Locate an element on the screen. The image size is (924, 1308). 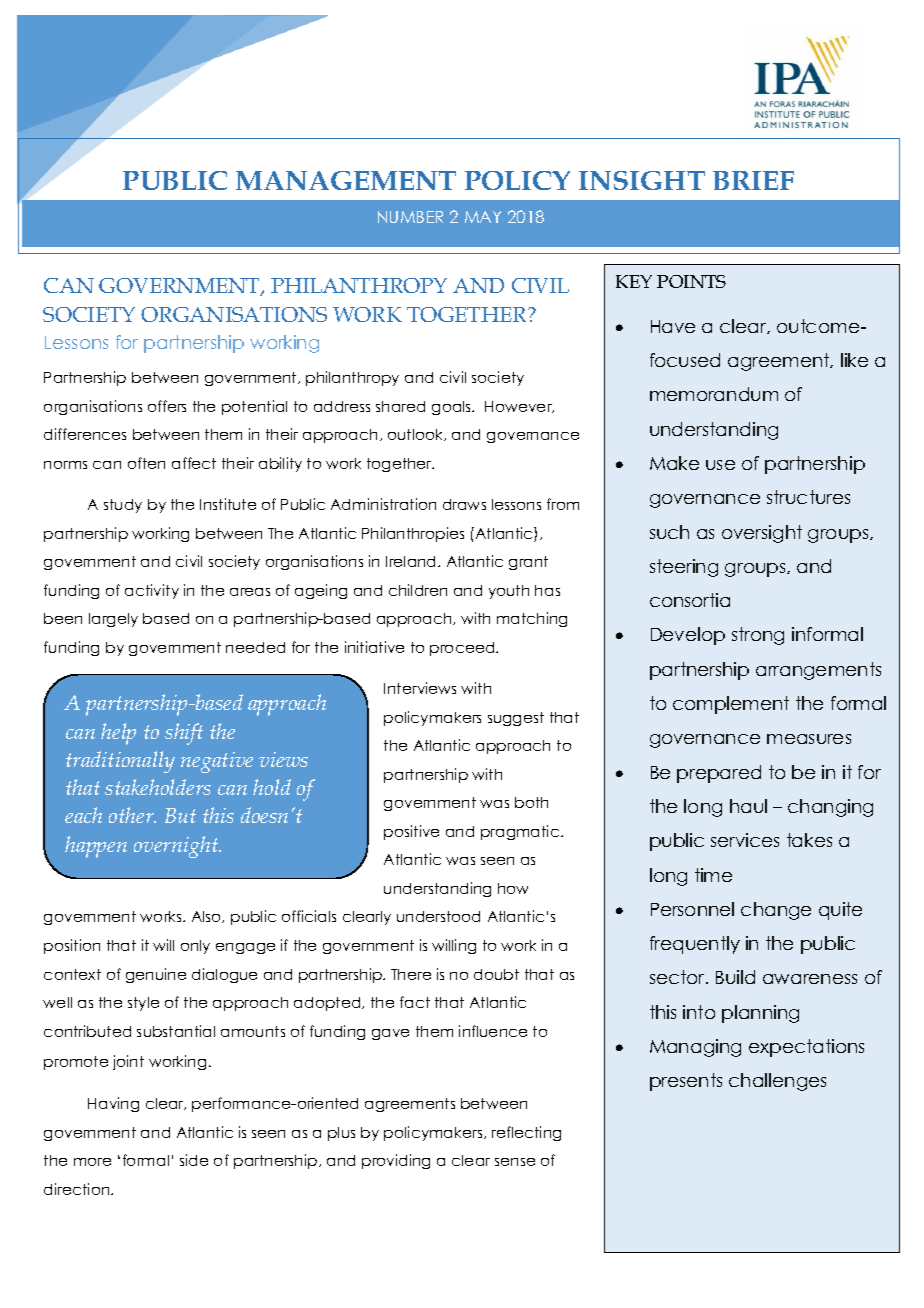
side is located at coordinates (194, 1160).
